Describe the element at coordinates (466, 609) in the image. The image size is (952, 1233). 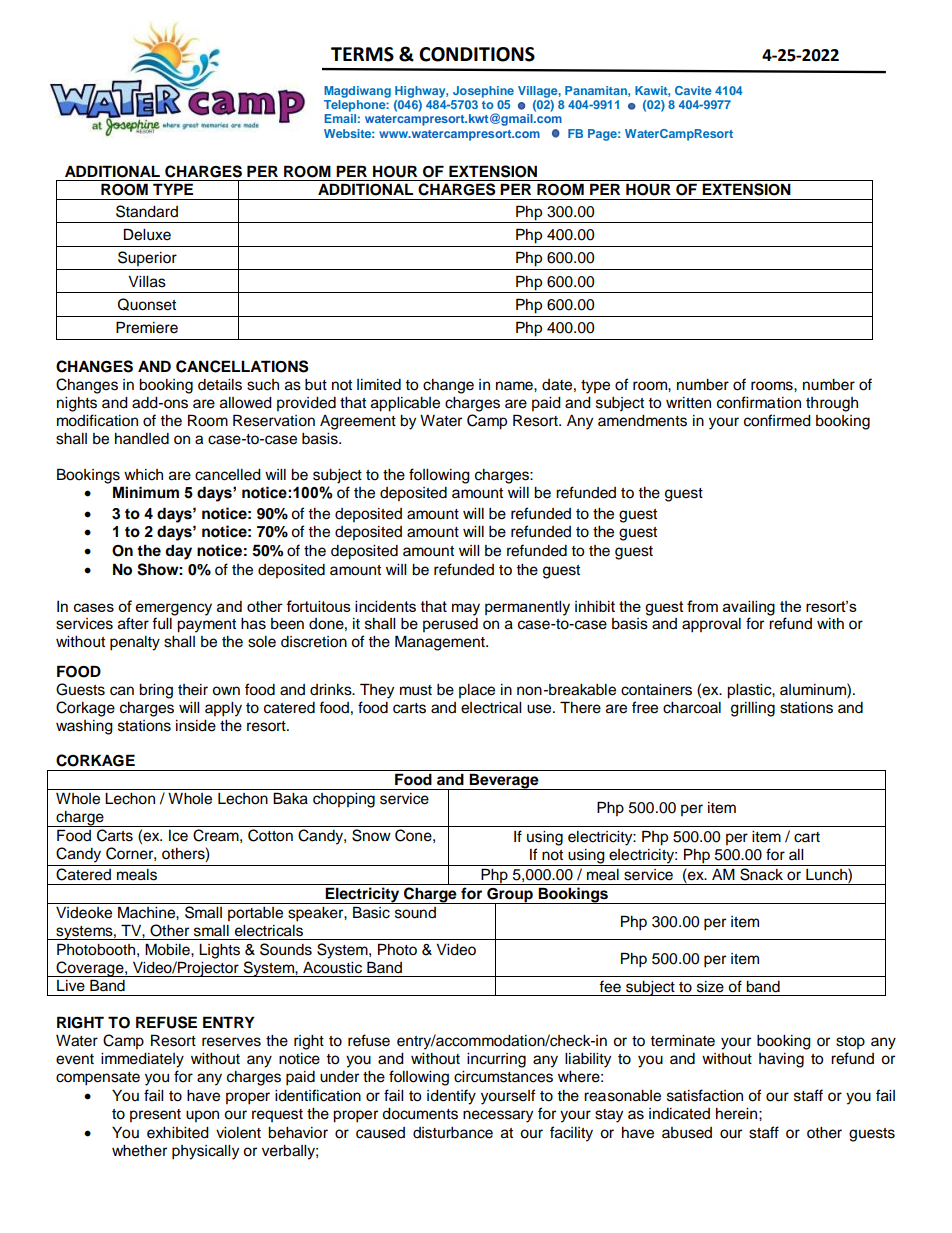
I see `may` at that location.
